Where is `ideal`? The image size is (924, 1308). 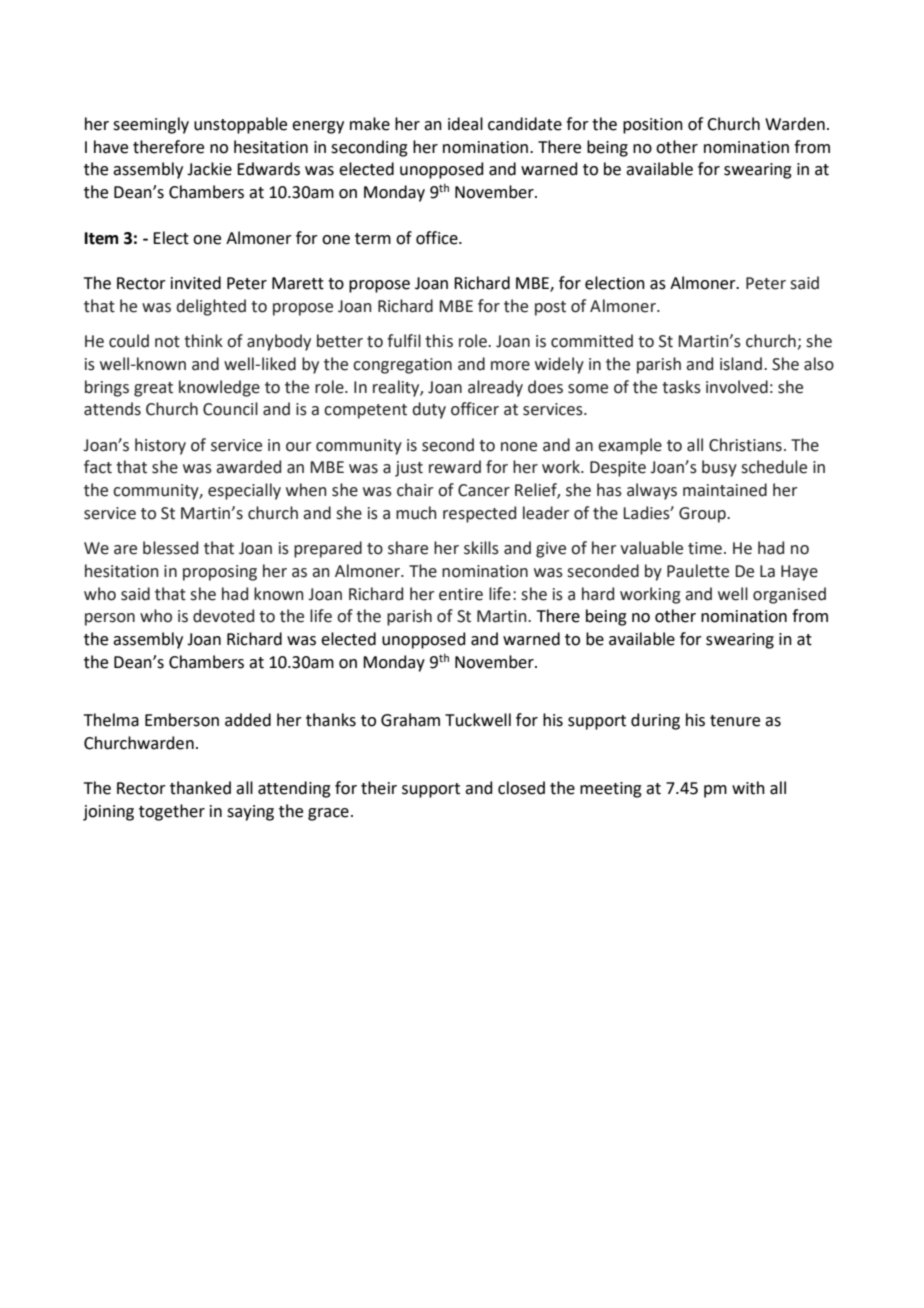
ideal is located at coordinates (465, 124).
